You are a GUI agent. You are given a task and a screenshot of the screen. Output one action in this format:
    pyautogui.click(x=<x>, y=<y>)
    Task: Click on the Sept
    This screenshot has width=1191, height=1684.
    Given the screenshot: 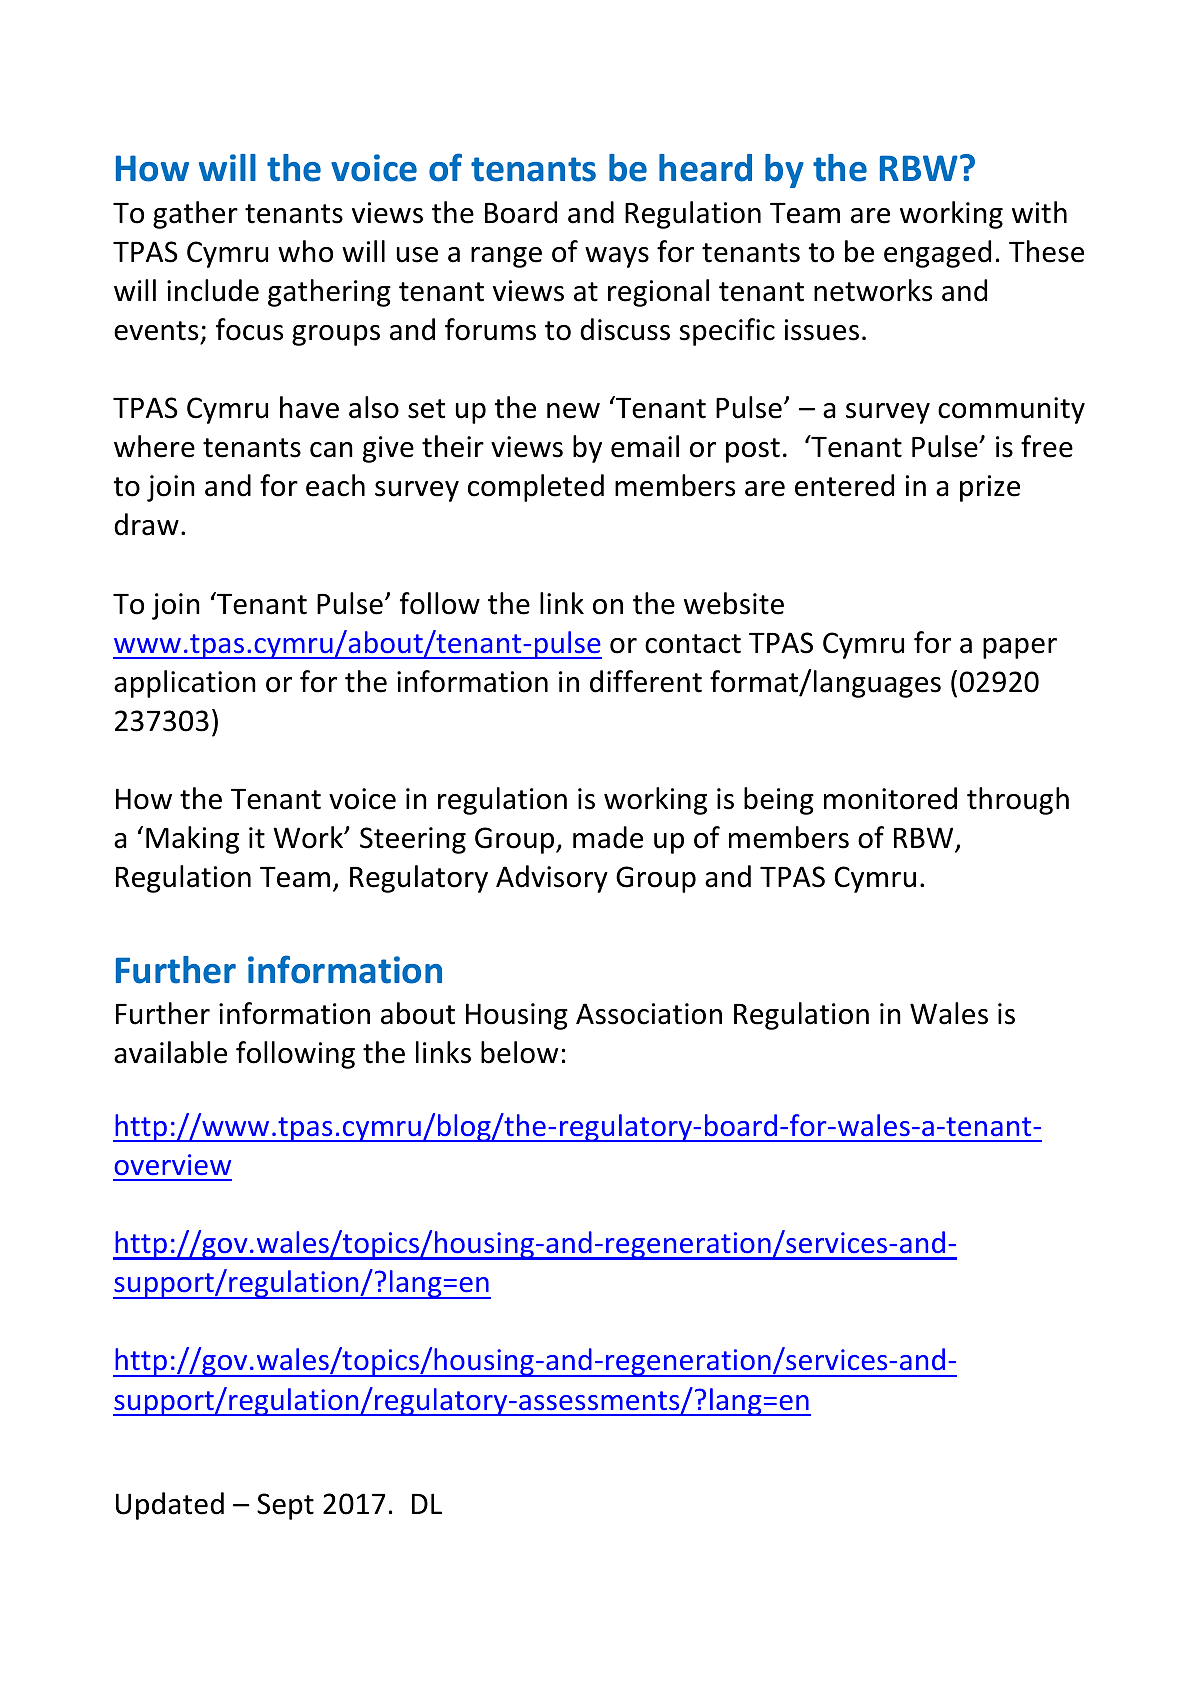 What is the action you would take?
    pyautogui.click(x=285, y=1506)
